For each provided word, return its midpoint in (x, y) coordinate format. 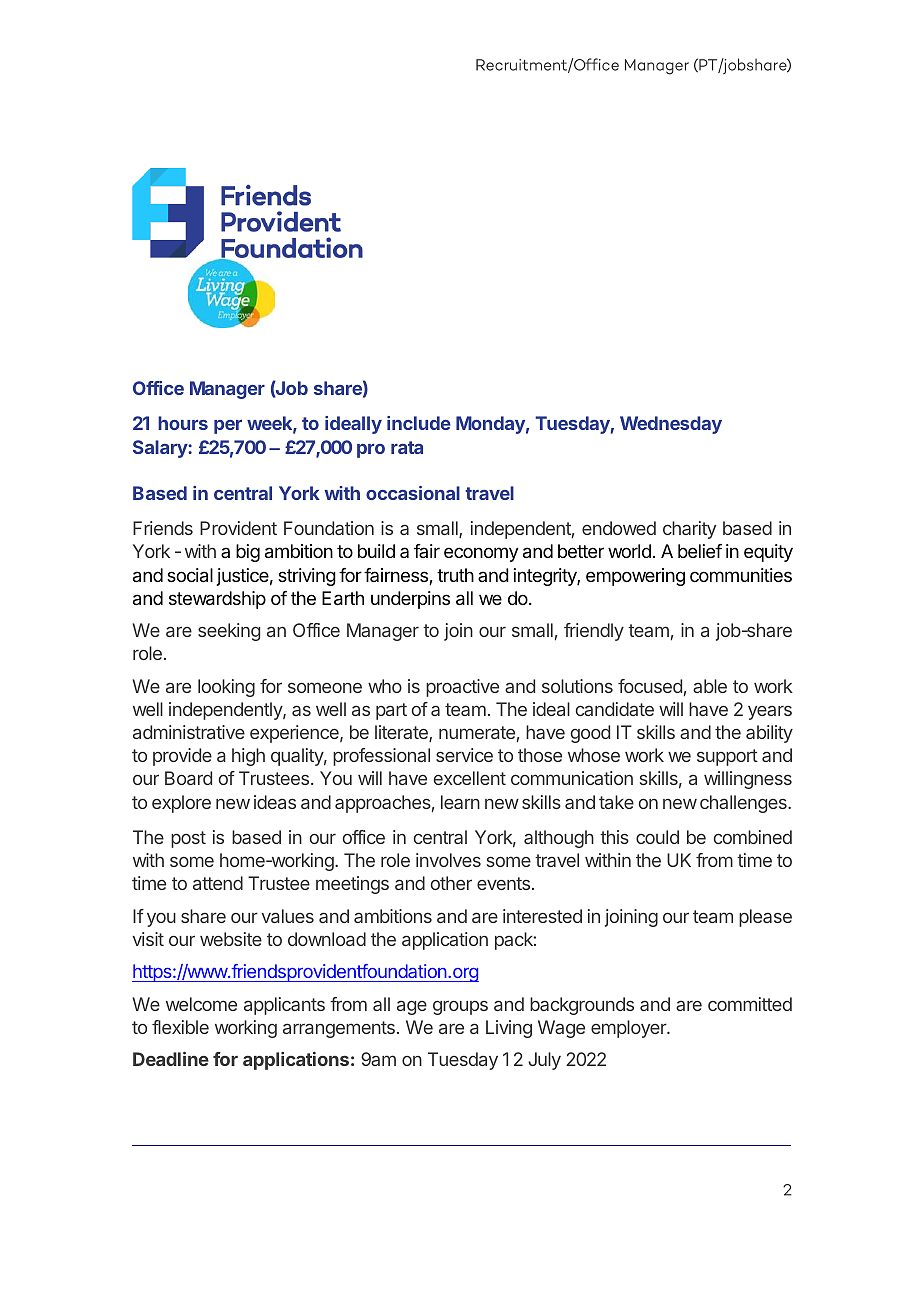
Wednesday (671, 425)
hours (183, 423)
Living (509, 1029)
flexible (180, 1027)
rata (407, 447)
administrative (189, 732)
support (727, 757)
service (464, 755)
